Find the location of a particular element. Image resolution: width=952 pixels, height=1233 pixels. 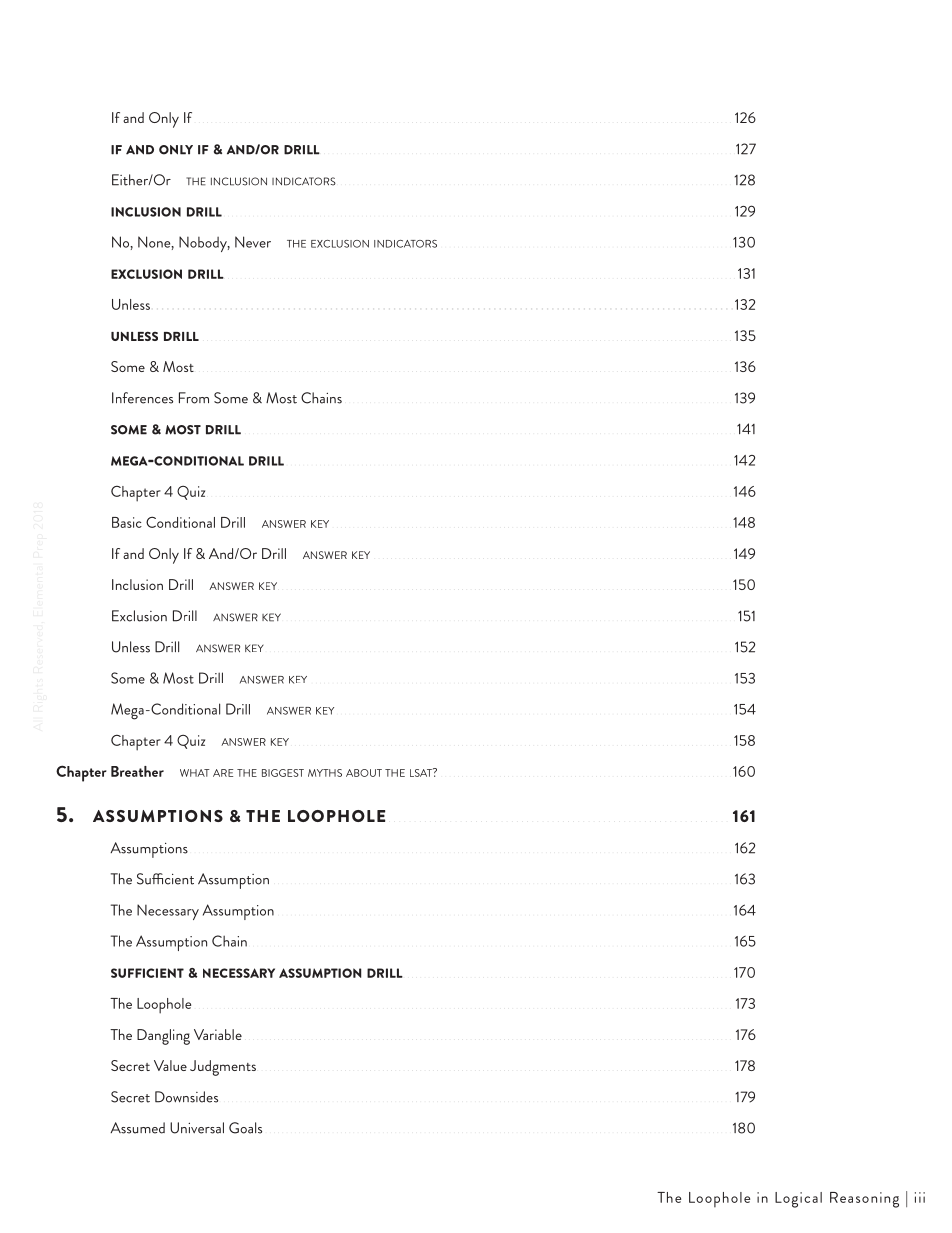

Logical is located at coordinates (798, 1200).
